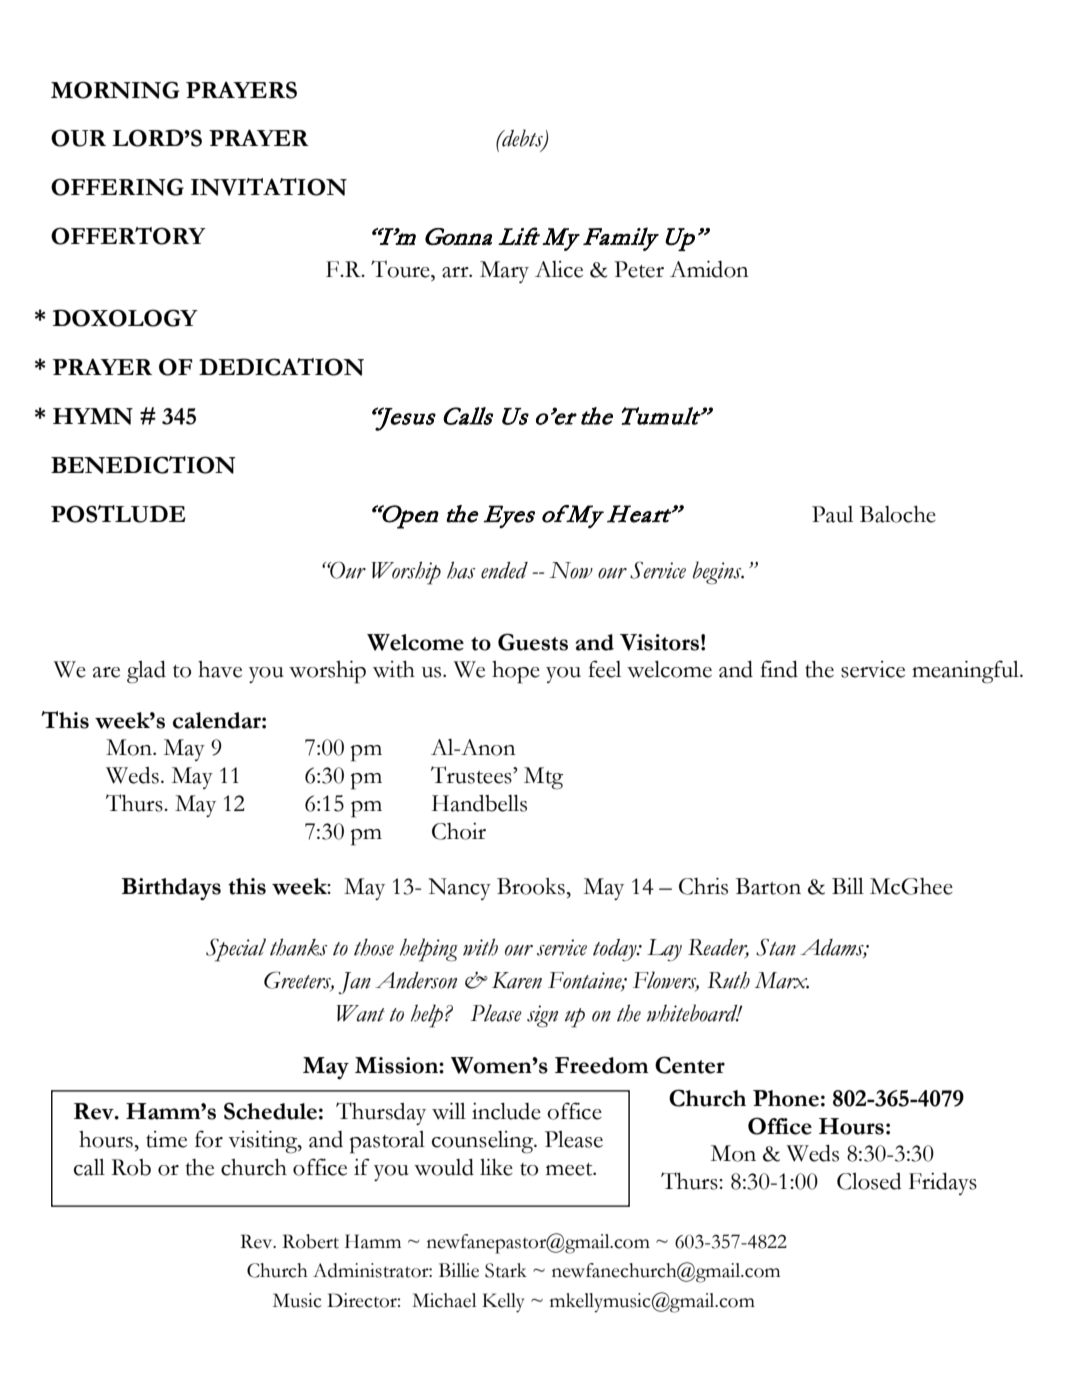  I want to click on Birthdays, so click(171, 889).
